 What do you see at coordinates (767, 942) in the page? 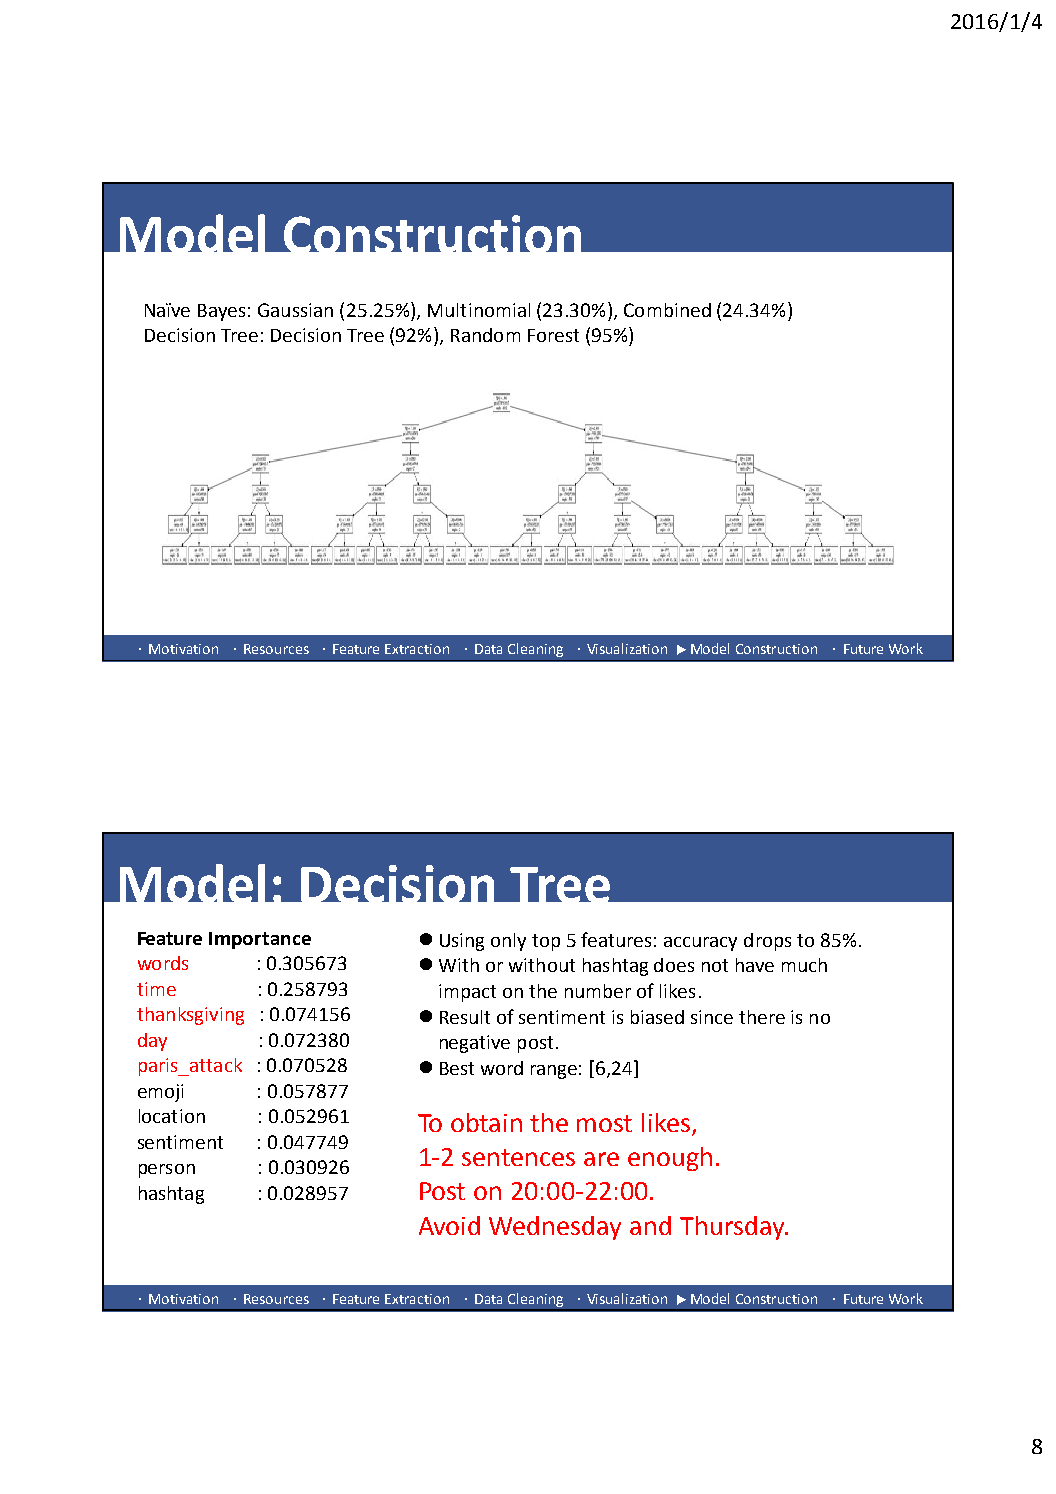
I see `drops` at bounding box center [767, 942].
